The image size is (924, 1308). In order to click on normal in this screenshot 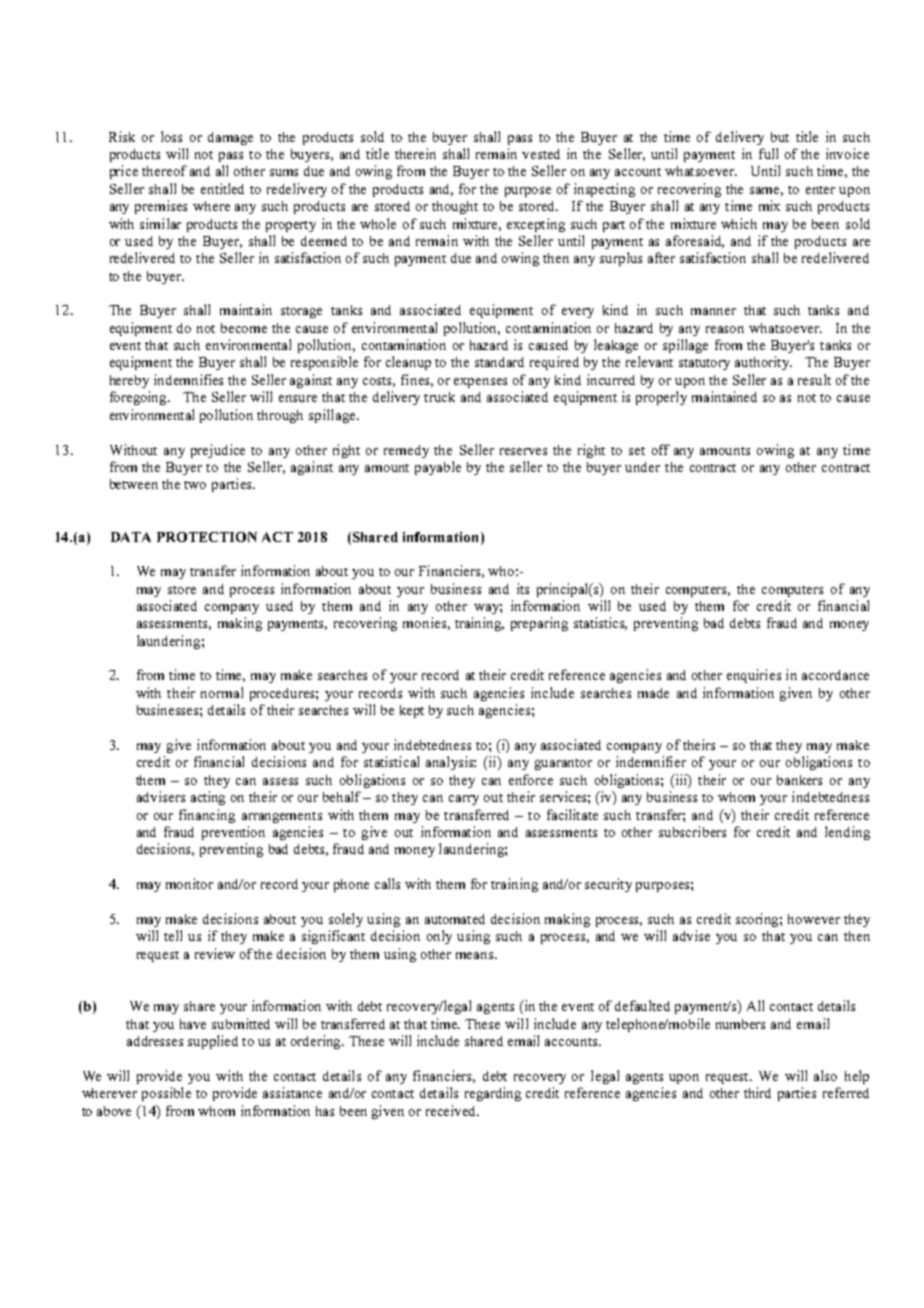, I will do `click(222, 692)`.
